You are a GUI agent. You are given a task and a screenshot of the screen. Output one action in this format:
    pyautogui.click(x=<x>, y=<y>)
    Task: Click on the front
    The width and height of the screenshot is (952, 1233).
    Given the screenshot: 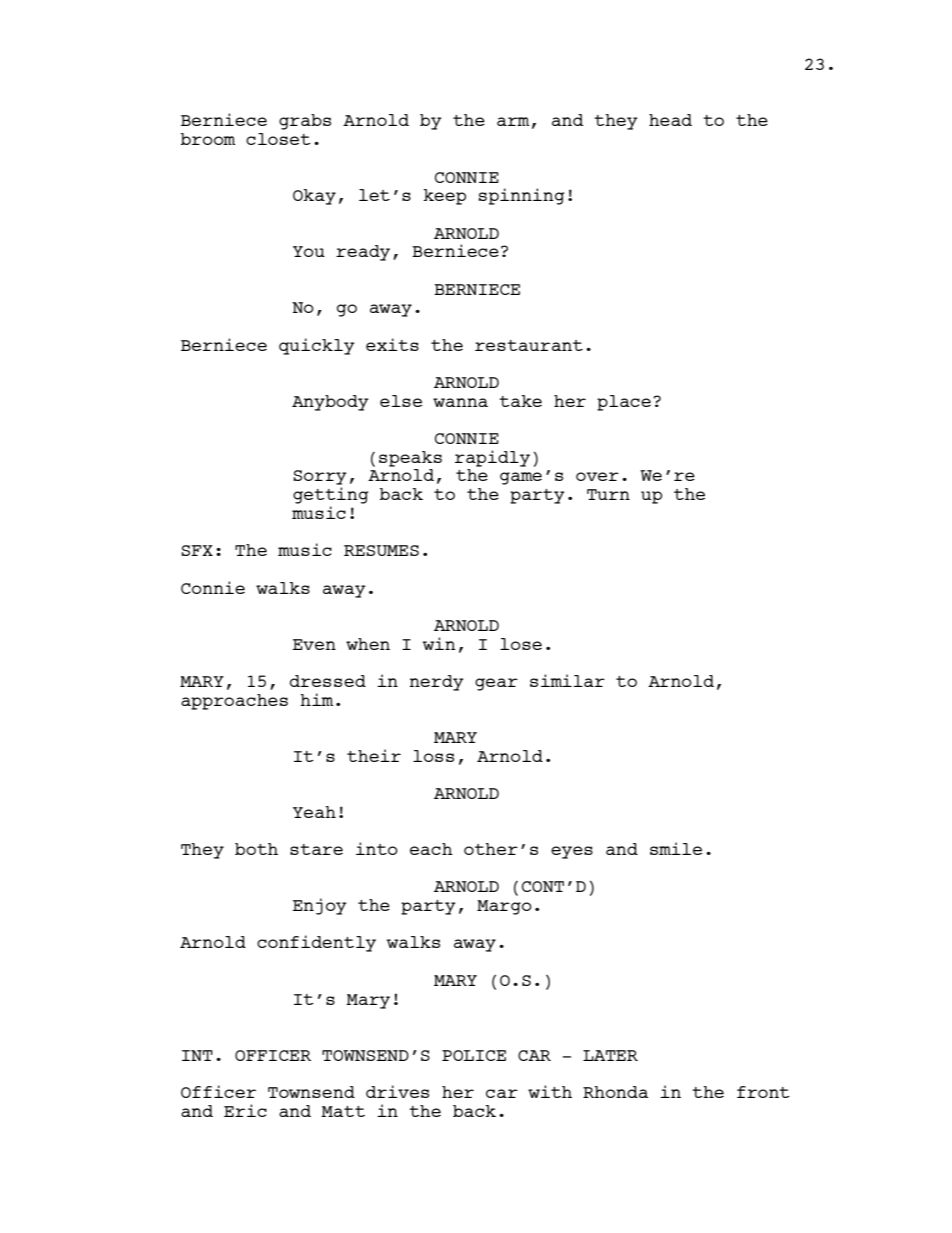 What is the action you would take?
    pyautogui.click(x=763, y=1092)
